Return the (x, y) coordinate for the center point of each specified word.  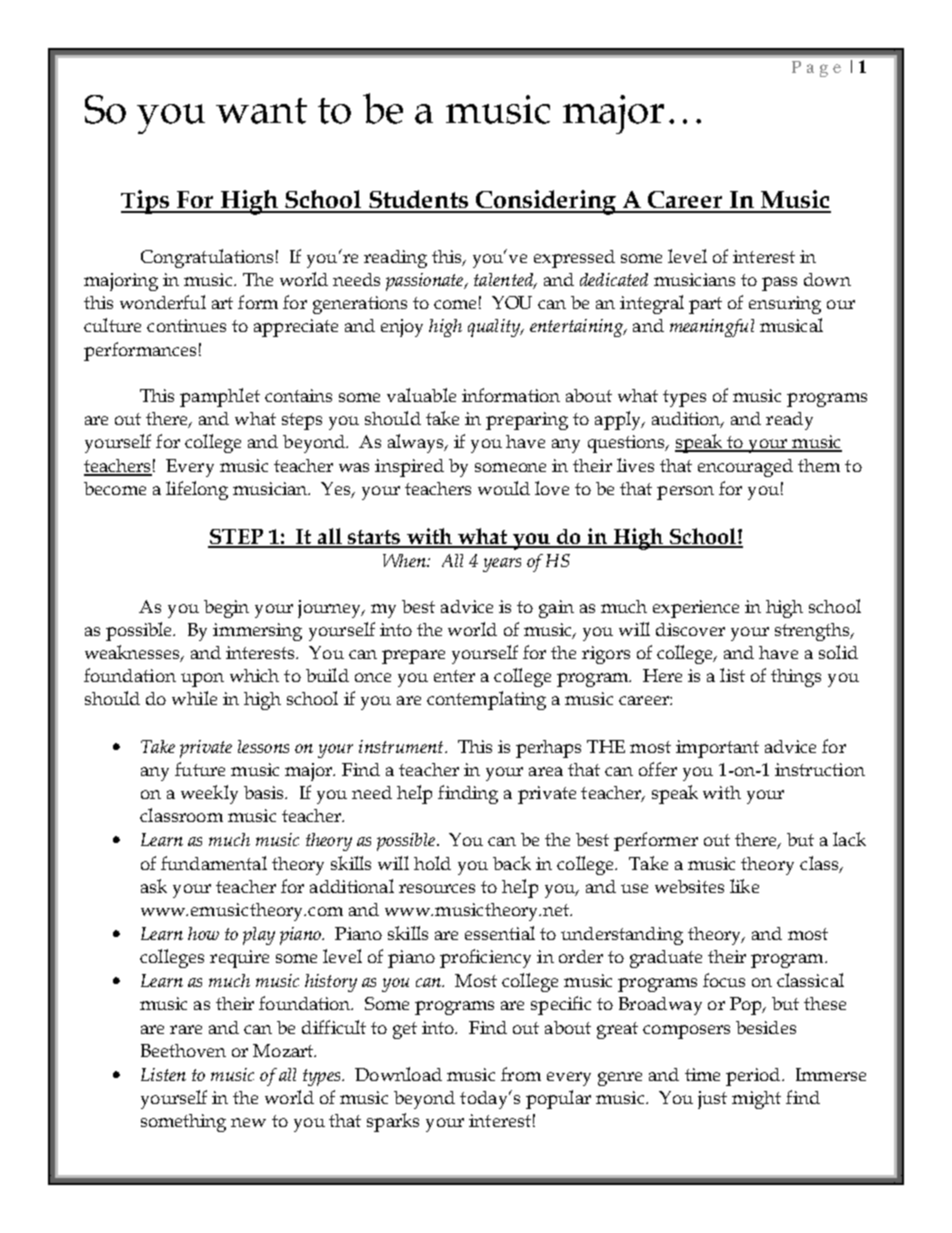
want (261, 111)
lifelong (197, 490)
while (194, 698)
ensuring (785, 305)
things (796, 678)
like (744, 886)
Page (816, 69)
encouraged (745, 468)
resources (437, 888)
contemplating (486, 700)
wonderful (163, 302)
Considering (546, 202)
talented (505, 281)
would (504, 488)
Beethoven (183, 1050)
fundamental (214, 863)
